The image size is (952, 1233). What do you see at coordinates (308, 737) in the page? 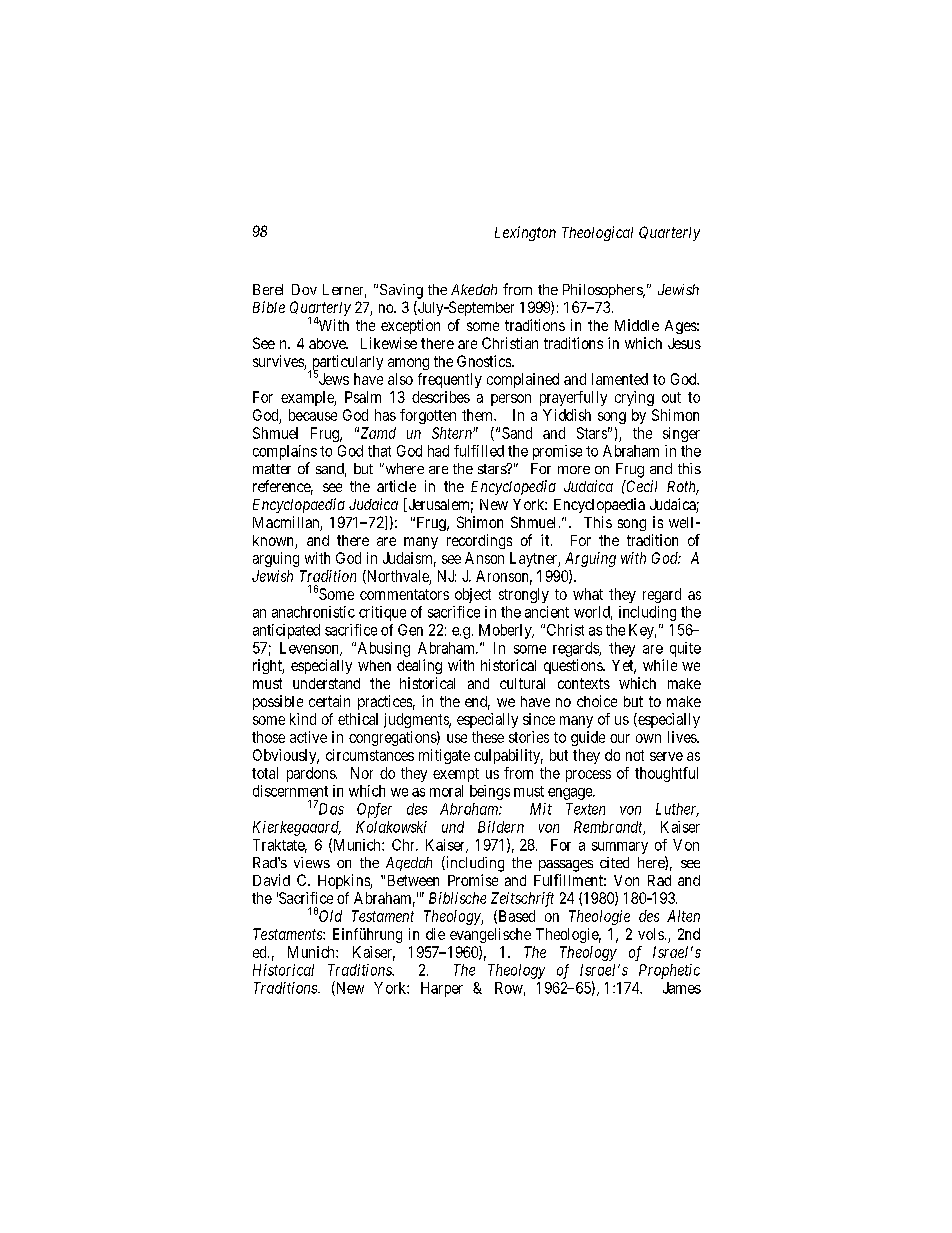
I see `active` at bounding box center [308, 737].
